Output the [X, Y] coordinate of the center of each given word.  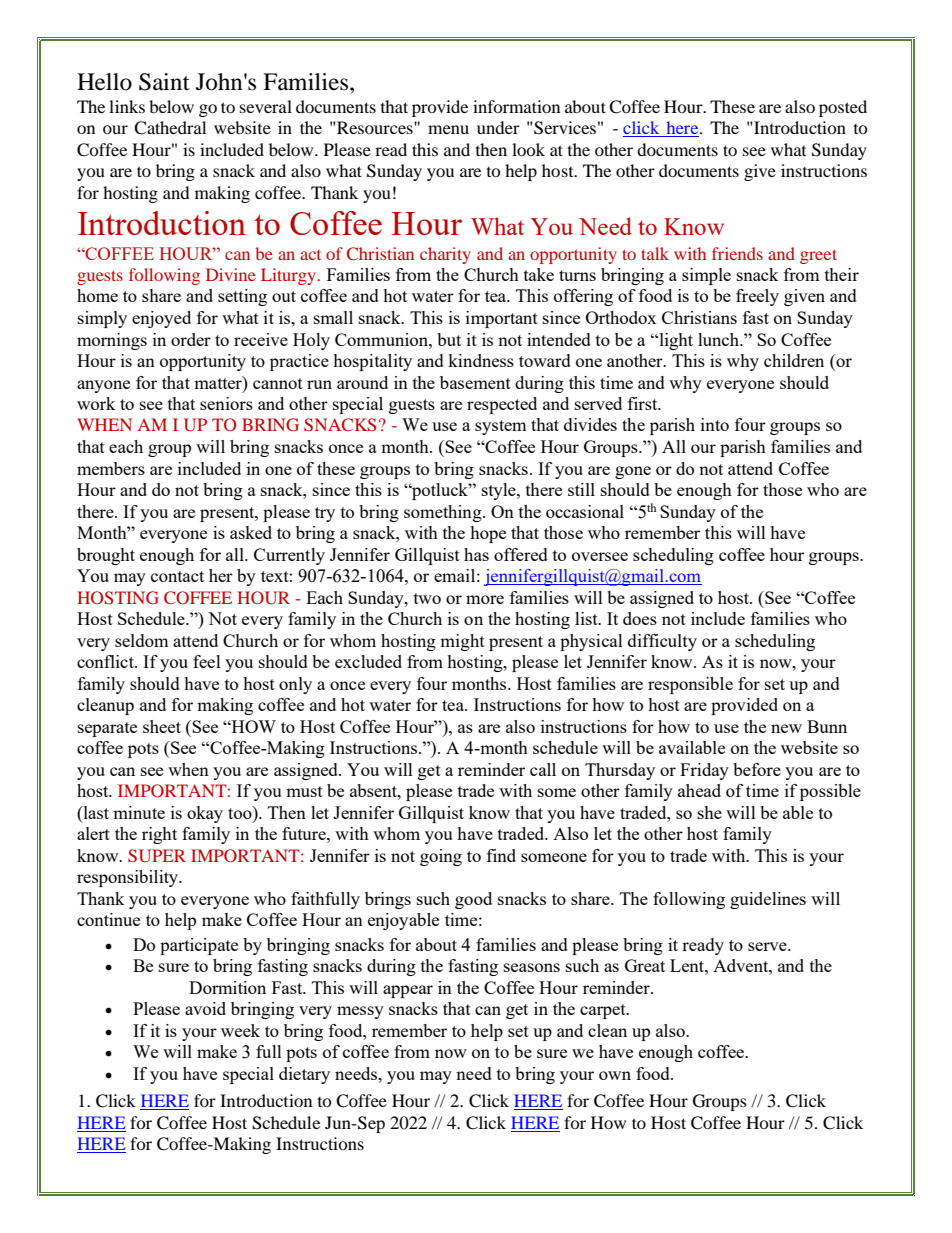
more [485, 599]
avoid [205, 1008]
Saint [164, 82]
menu [448, 129]
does [640, 618]
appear [408, 991]
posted [843, 108]
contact [177, 576]
